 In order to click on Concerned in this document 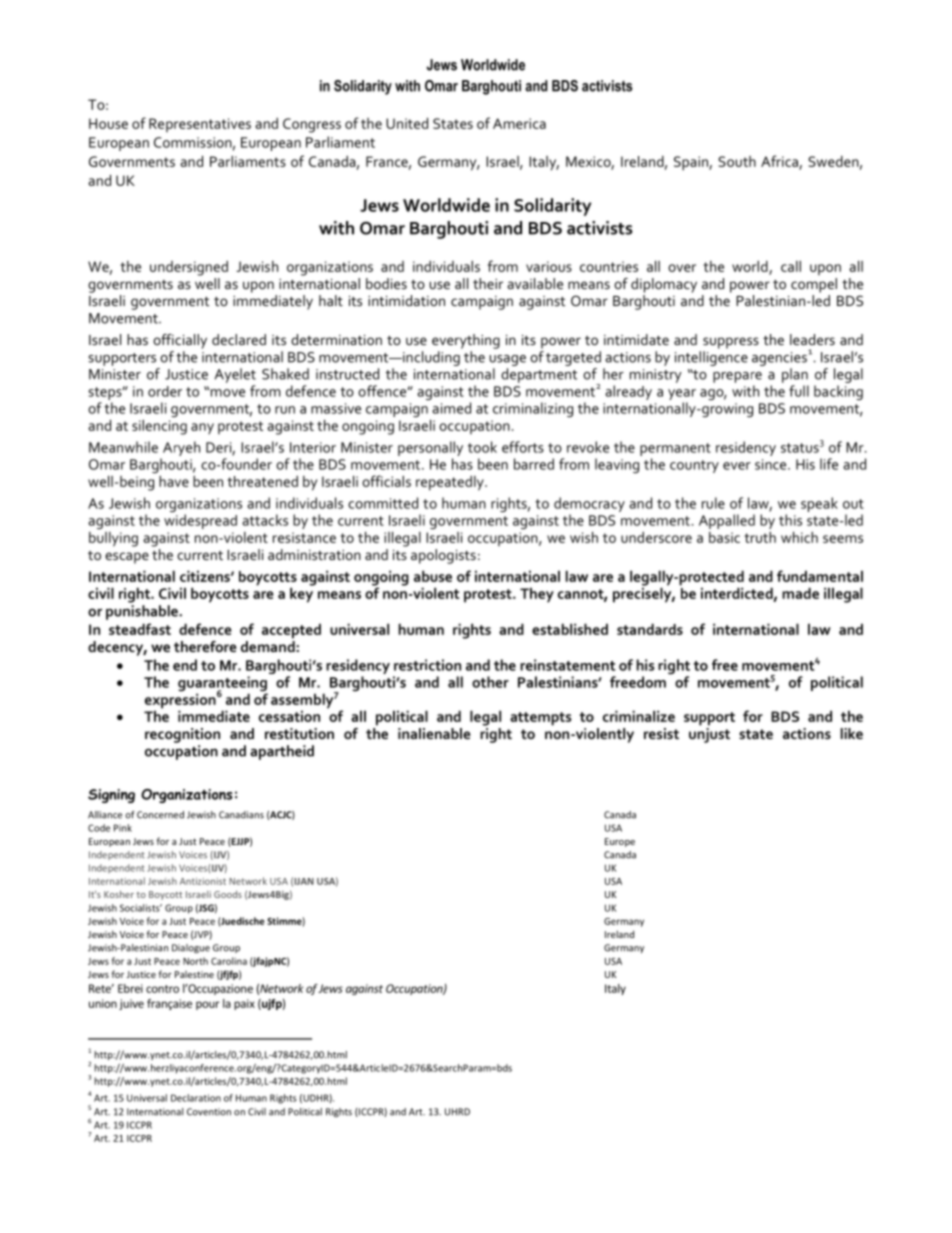, I will do `click(160, 815)`.
